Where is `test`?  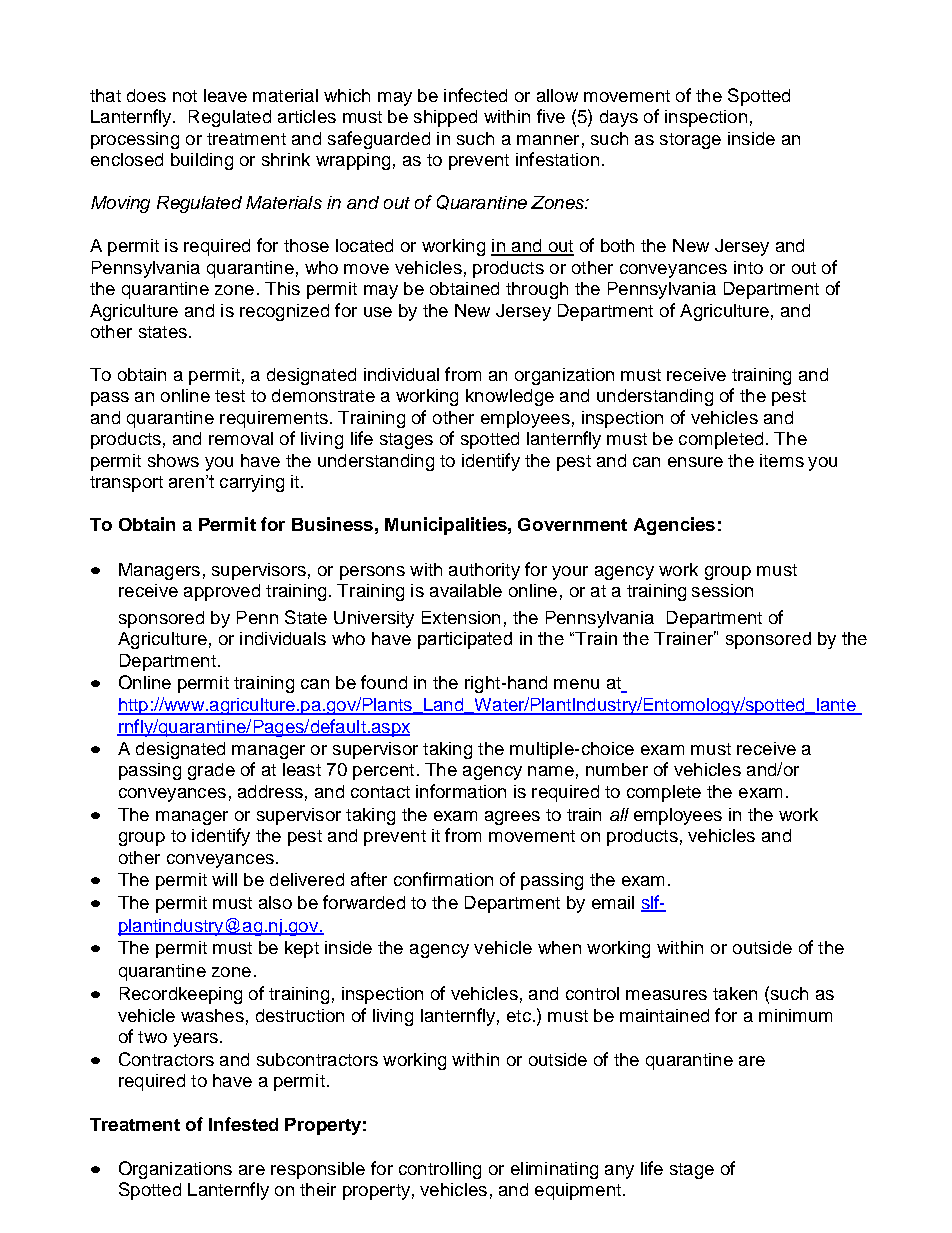 test is located at coordinates (230, 396).
